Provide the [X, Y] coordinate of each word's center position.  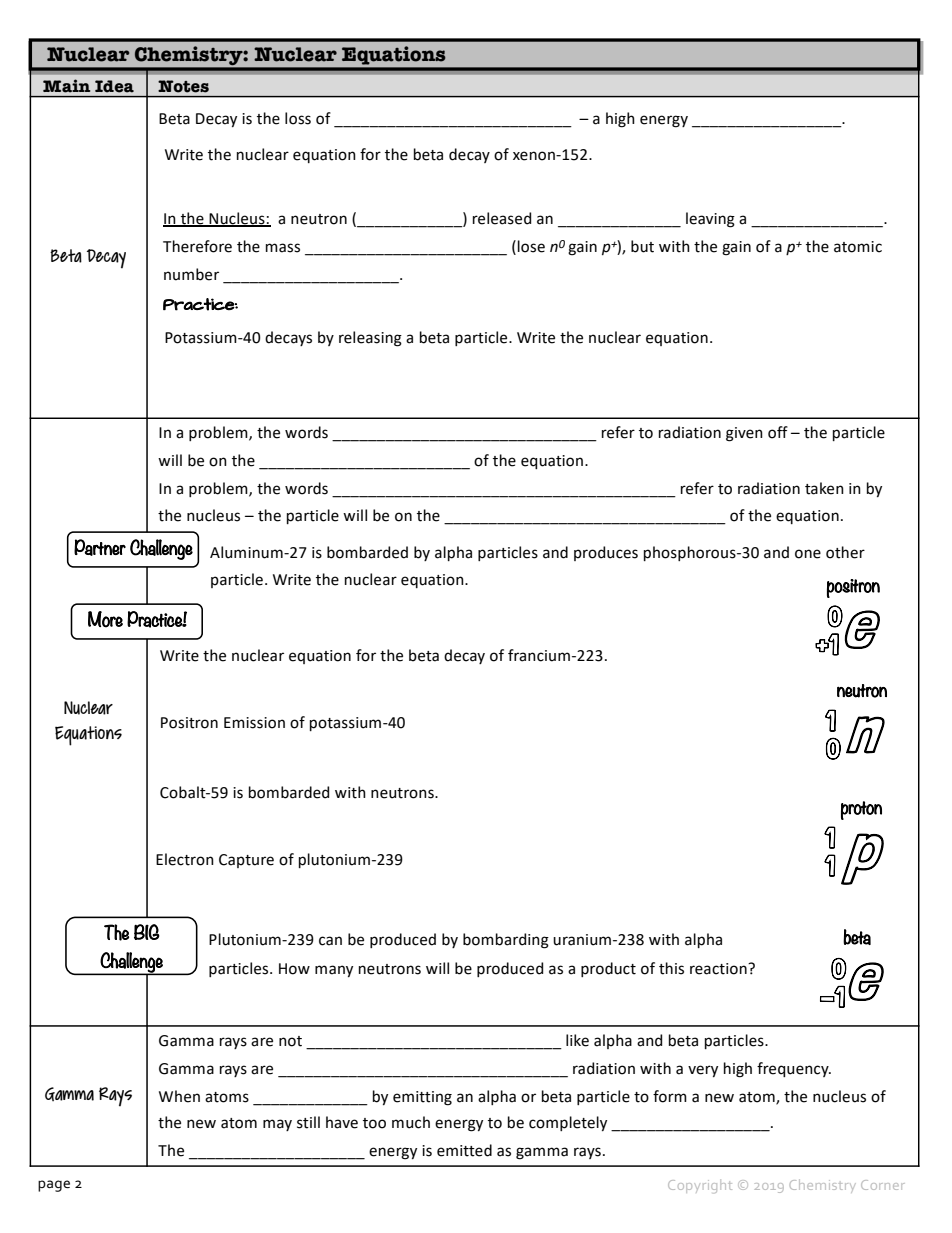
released [502, 218]
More [105, 619]
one [808, 554]
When [179, 1096]
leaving [710, 220]
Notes [183, 86]
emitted [464, 1150]
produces [606, 553]
